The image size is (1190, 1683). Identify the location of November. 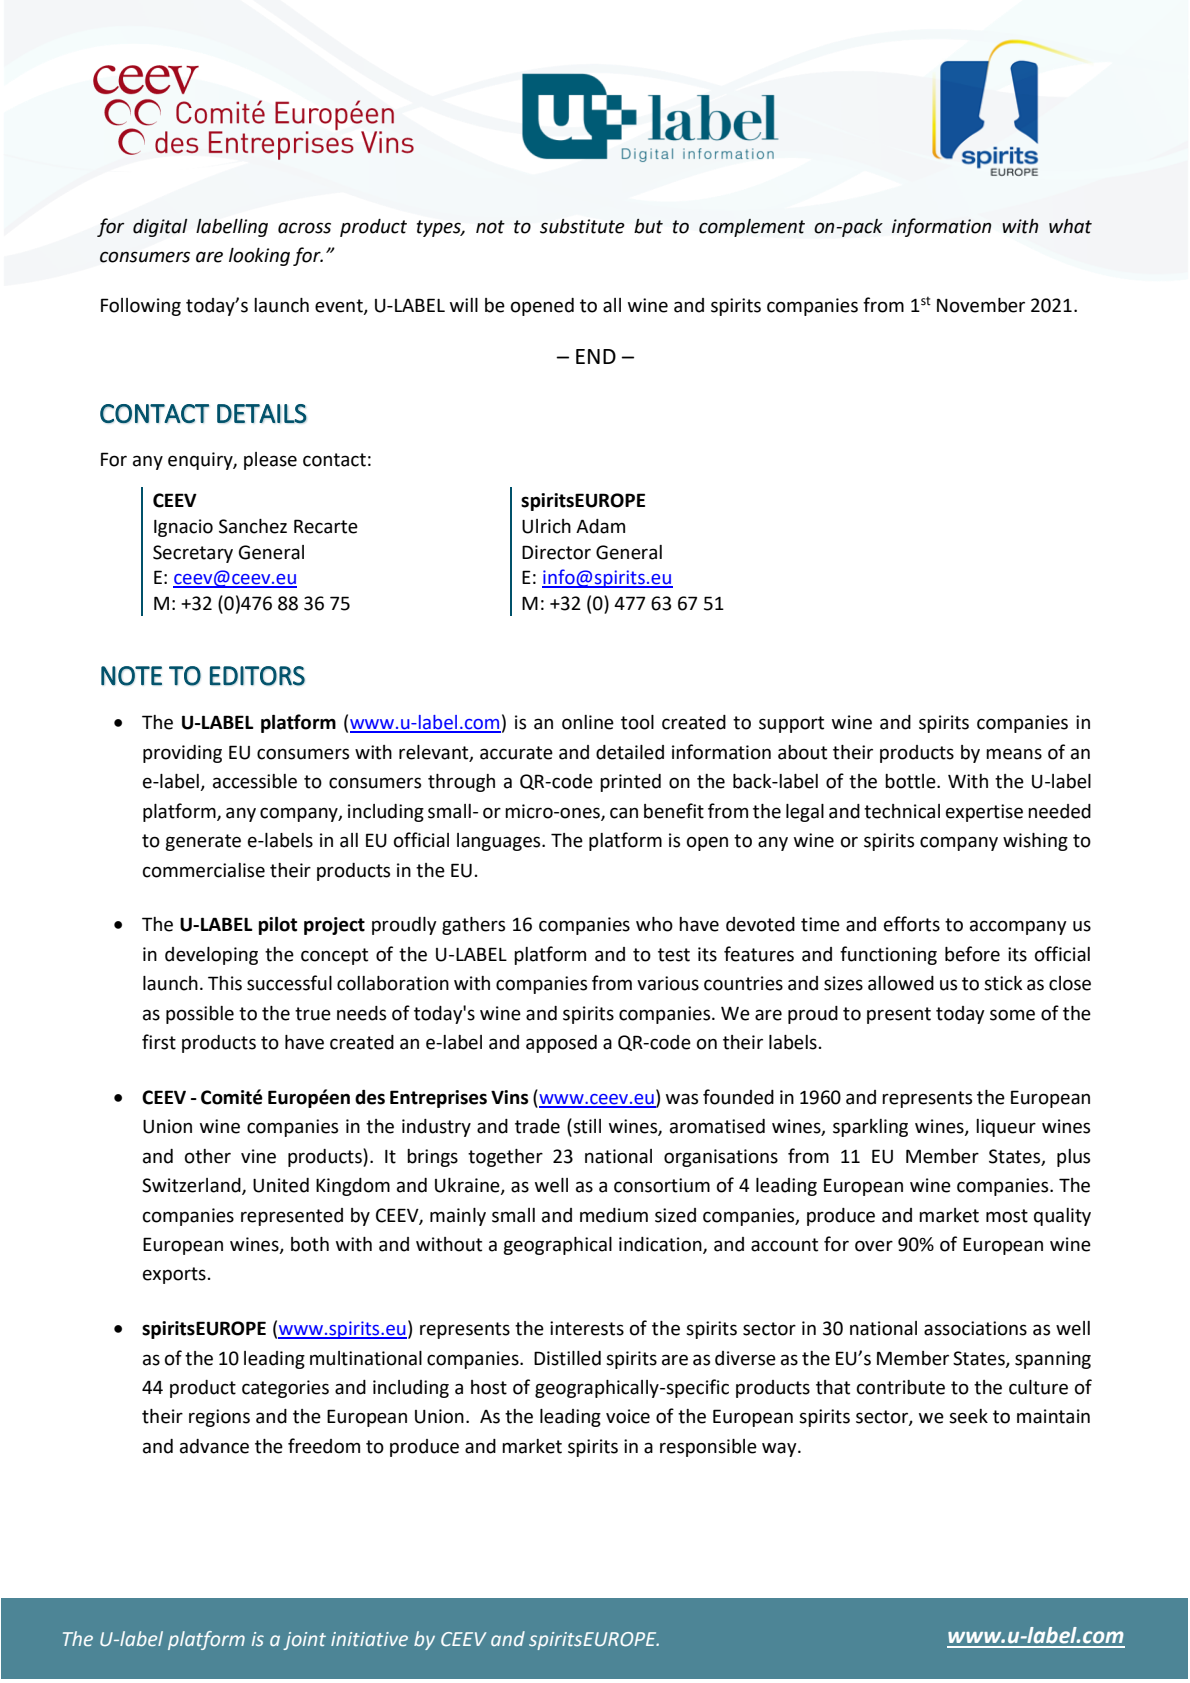
(981, 305).
